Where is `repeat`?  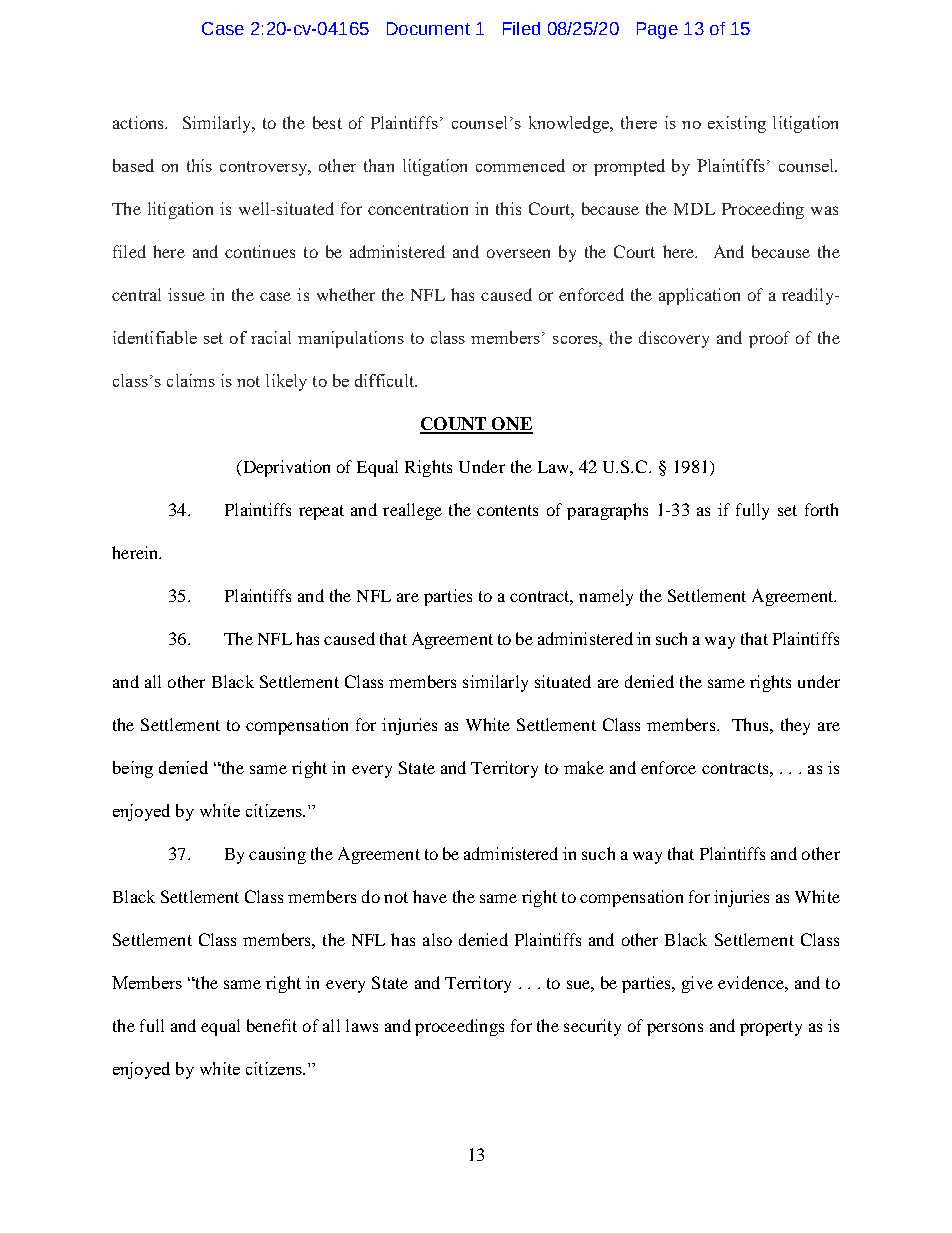
repeat is located at coordinates (321, 512).
